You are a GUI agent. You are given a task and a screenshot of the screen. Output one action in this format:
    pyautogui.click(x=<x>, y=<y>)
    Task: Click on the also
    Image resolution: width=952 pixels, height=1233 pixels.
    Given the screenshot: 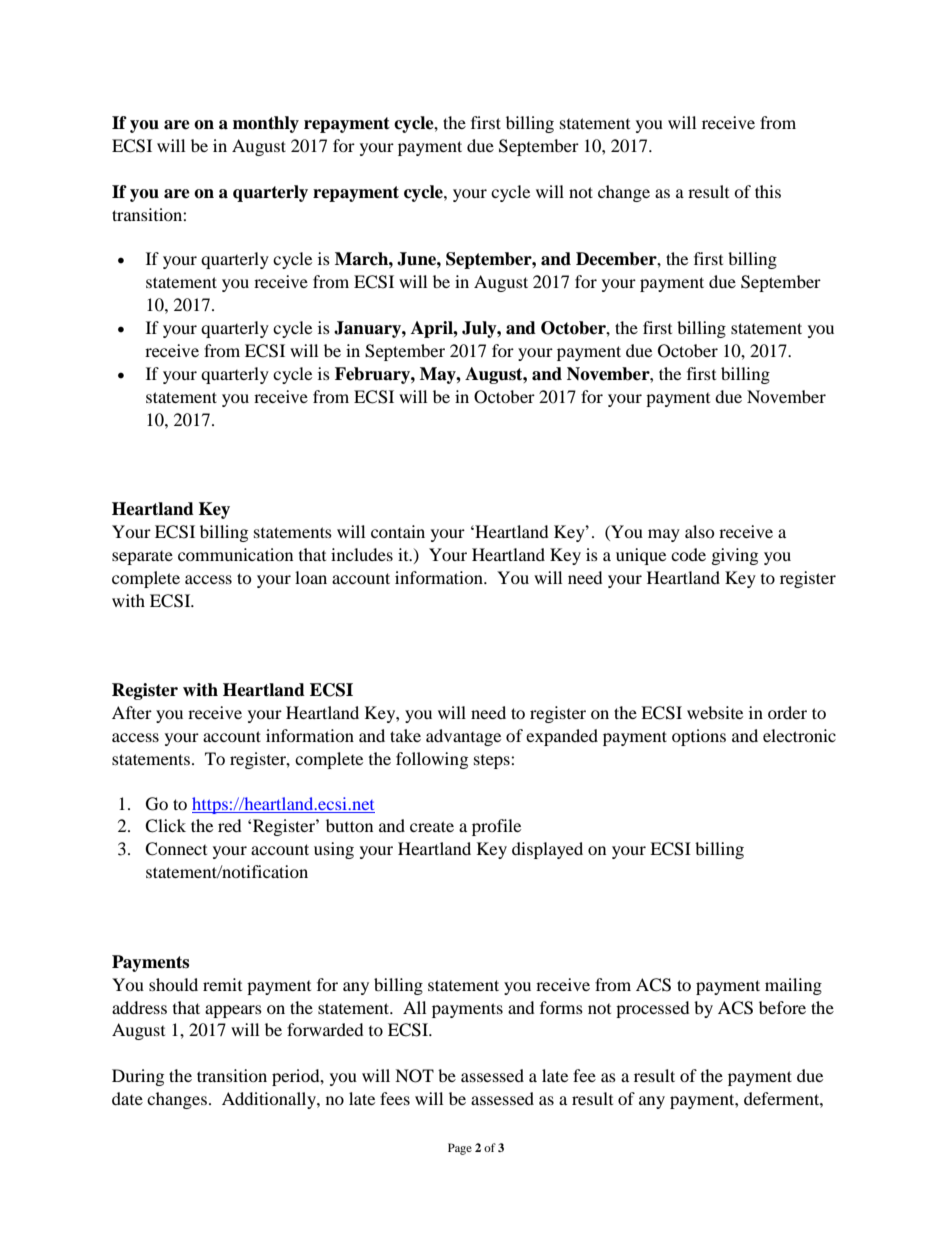 What is the action you would take?
    pyautogui.click(x=700, y=531)
